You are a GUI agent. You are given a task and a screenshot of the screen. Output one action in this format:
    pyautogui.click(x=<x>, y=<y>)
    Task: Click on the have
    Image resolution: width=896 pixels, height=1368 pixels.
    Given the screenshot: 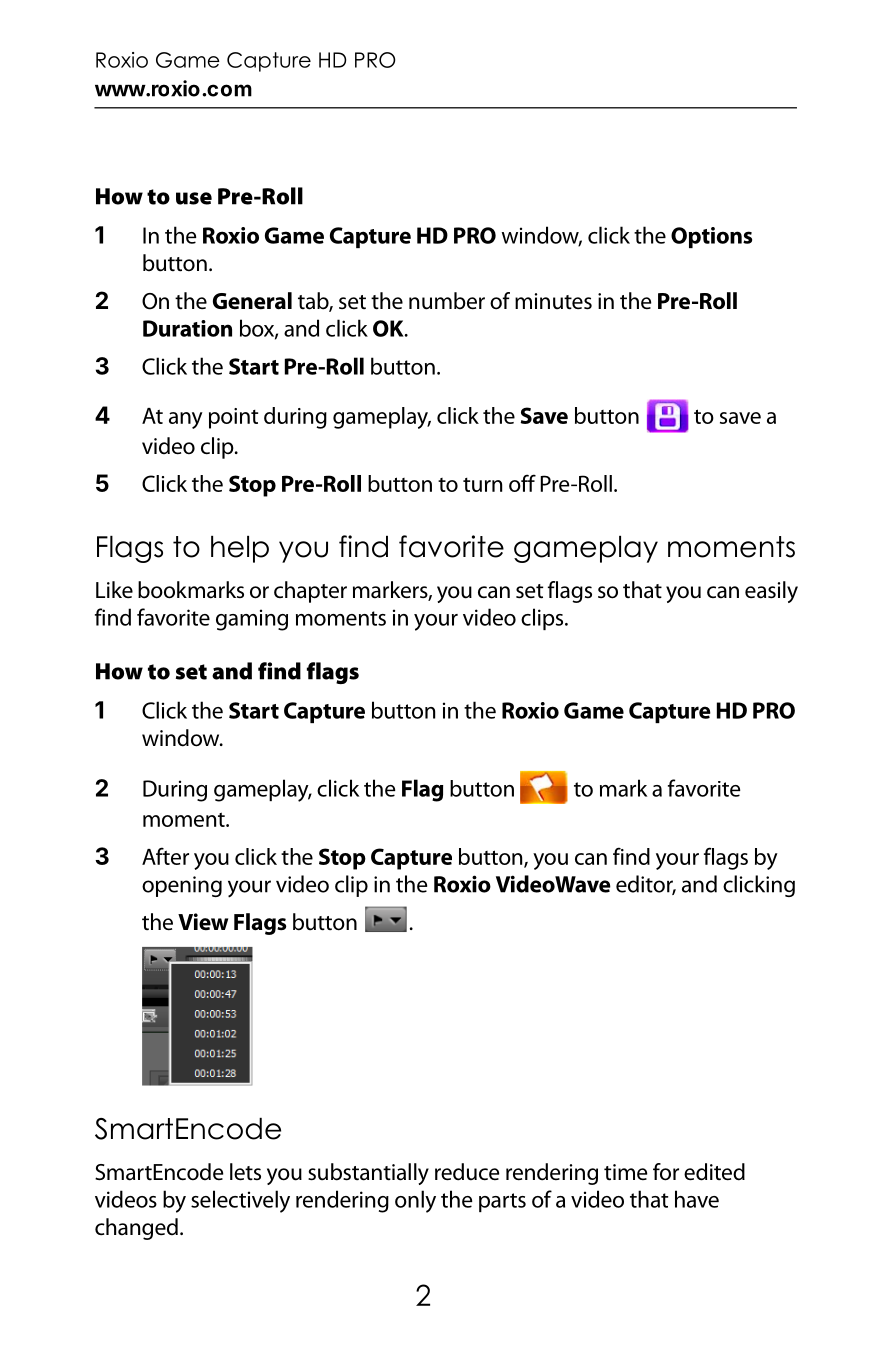 What is the action you would take?
    pyautogui.click(x=697, y=1199)
